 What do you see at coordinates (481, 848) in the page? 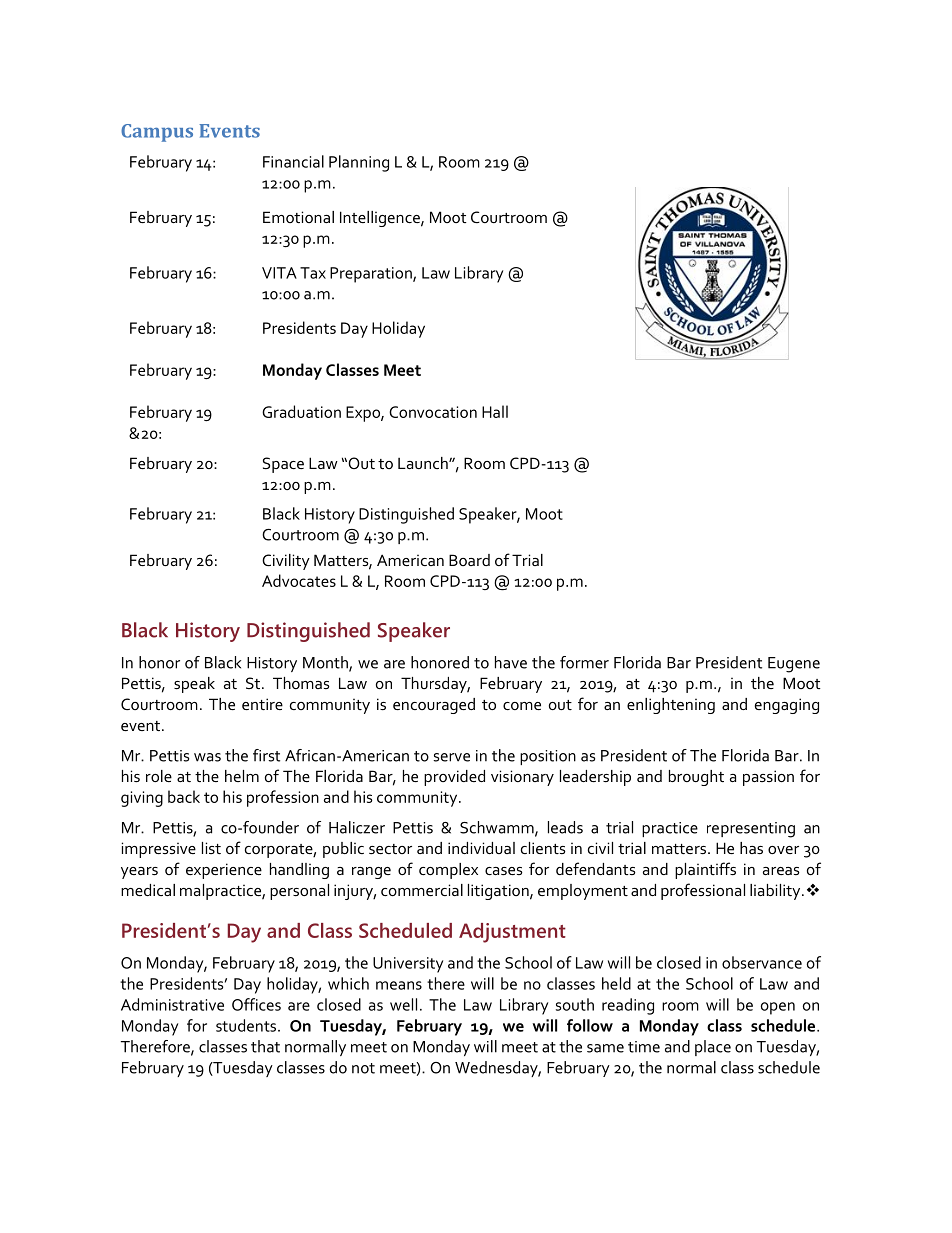
I see `individual` at bounding box center [481, 848].
